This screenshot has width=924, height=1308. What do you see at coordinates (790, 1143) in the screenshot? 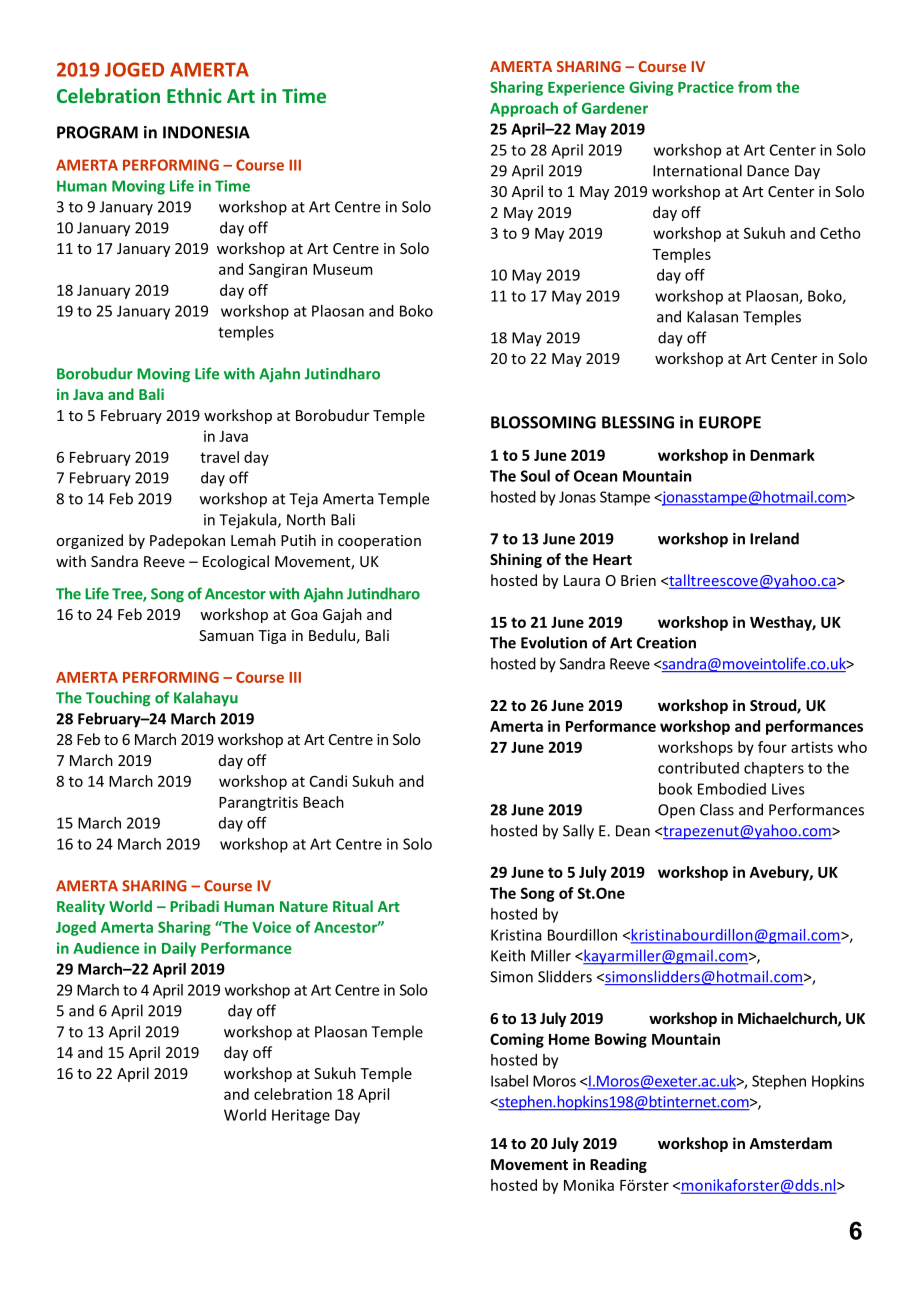
I see `Amsterdam` at bounding box center [790, 1143].
